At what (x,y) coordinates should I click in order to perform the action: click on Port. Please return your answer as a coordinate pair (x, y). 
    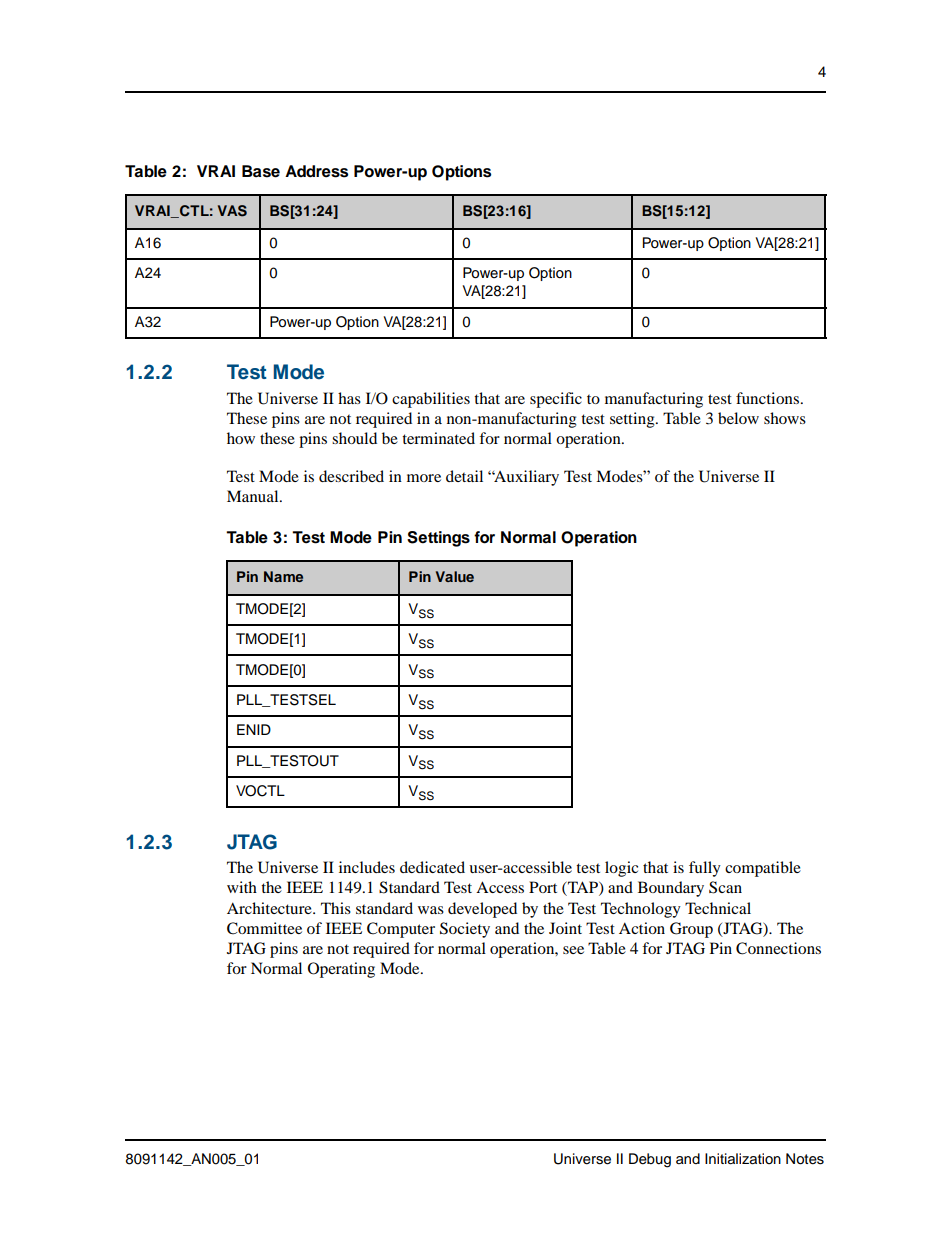
    Looking at the image, I should click on (543, 887).
